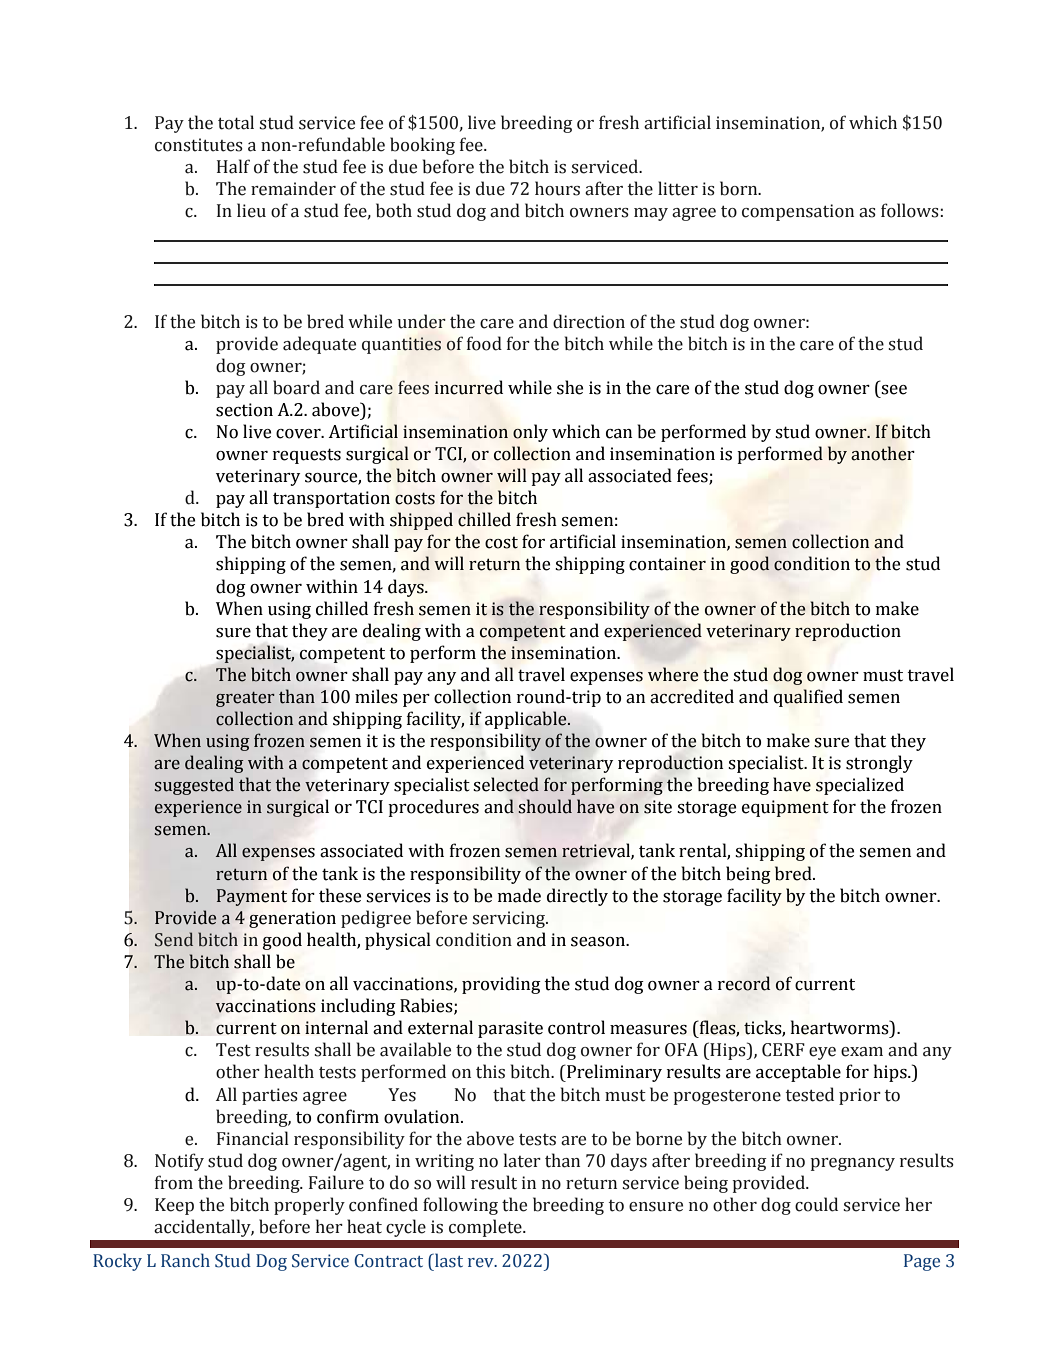 The image size is (1048, 1356). What do you see at coordinates (331, 499) in the screenshot?
I see `transportation` at bounding box center [331, 499].
